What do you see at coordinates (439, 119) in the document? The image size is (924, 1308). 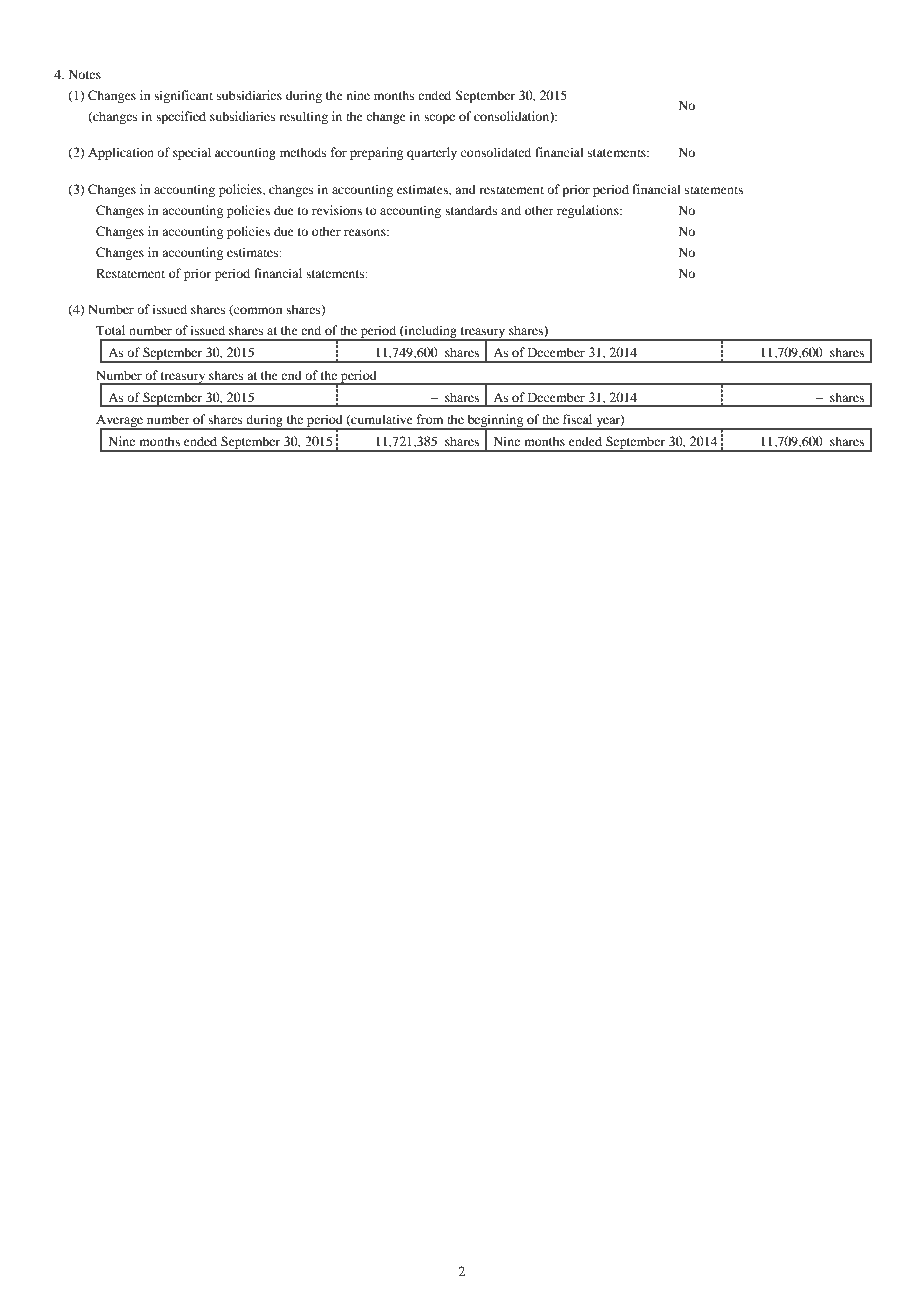 I see `scope` at bounding box center [439, 119].
